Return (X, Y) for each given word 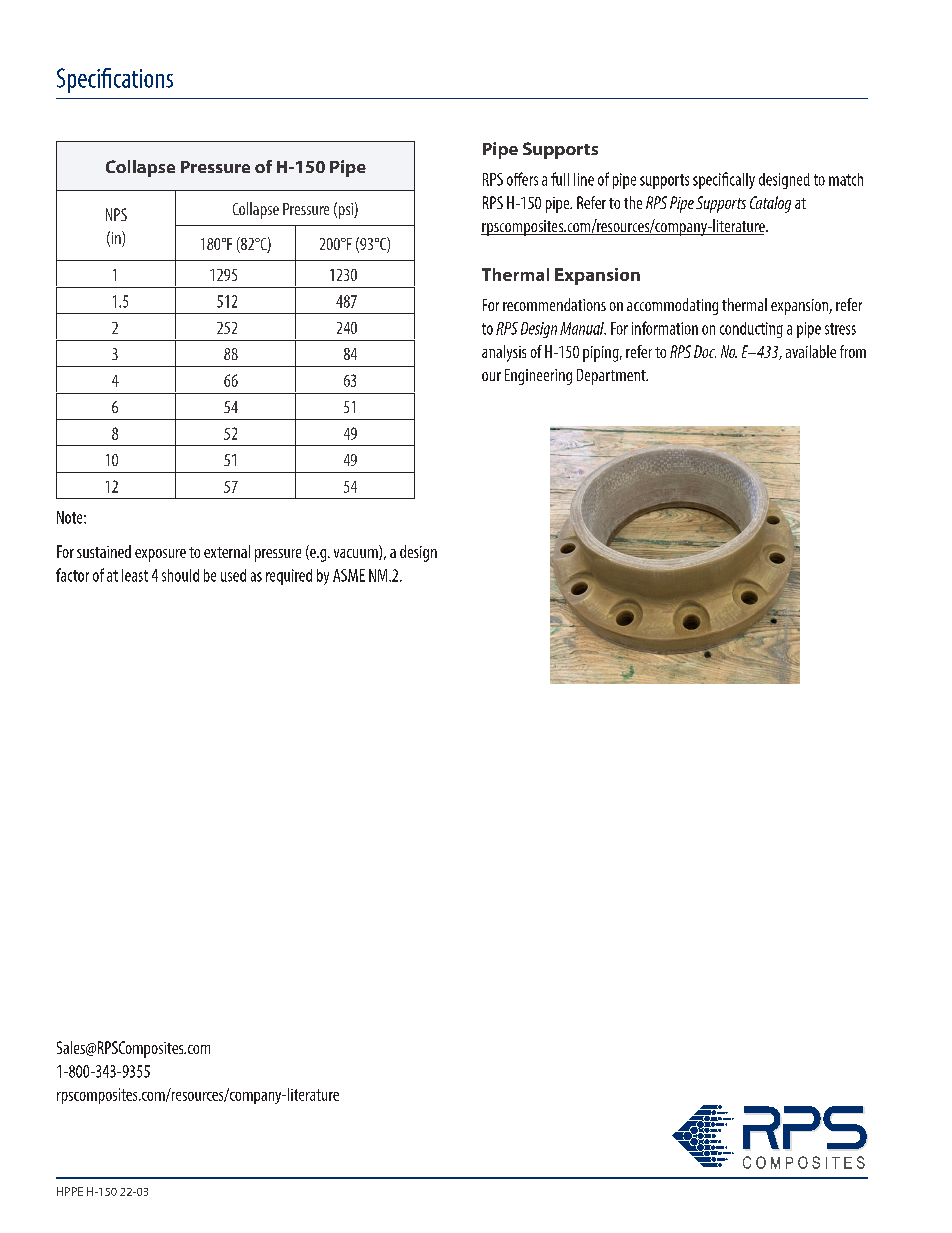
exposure (160, 555)
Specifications (115, 80)
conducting (751, 330)
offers (522, 179)
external (227, 551)
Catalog (770, 204)
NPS (116, 214)
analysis (504, 353)
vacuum (357, 554)
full (560, 179)
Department (612, 377)
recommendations (554, 304)
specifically (724, 180)
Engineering (538, 377)
